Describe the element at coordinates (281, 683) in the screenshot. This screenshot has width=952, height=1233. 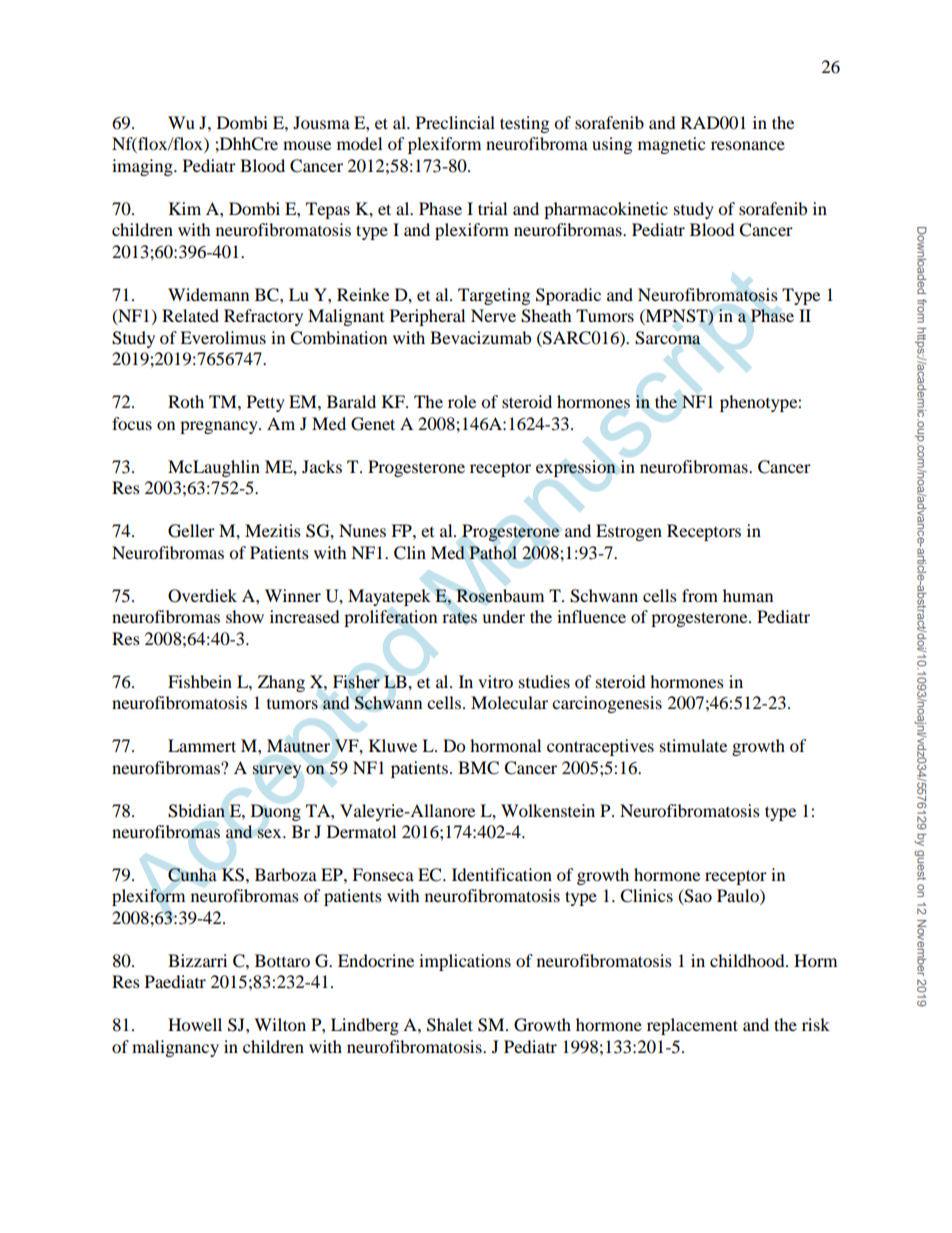
I see `Zhang` at that location.
